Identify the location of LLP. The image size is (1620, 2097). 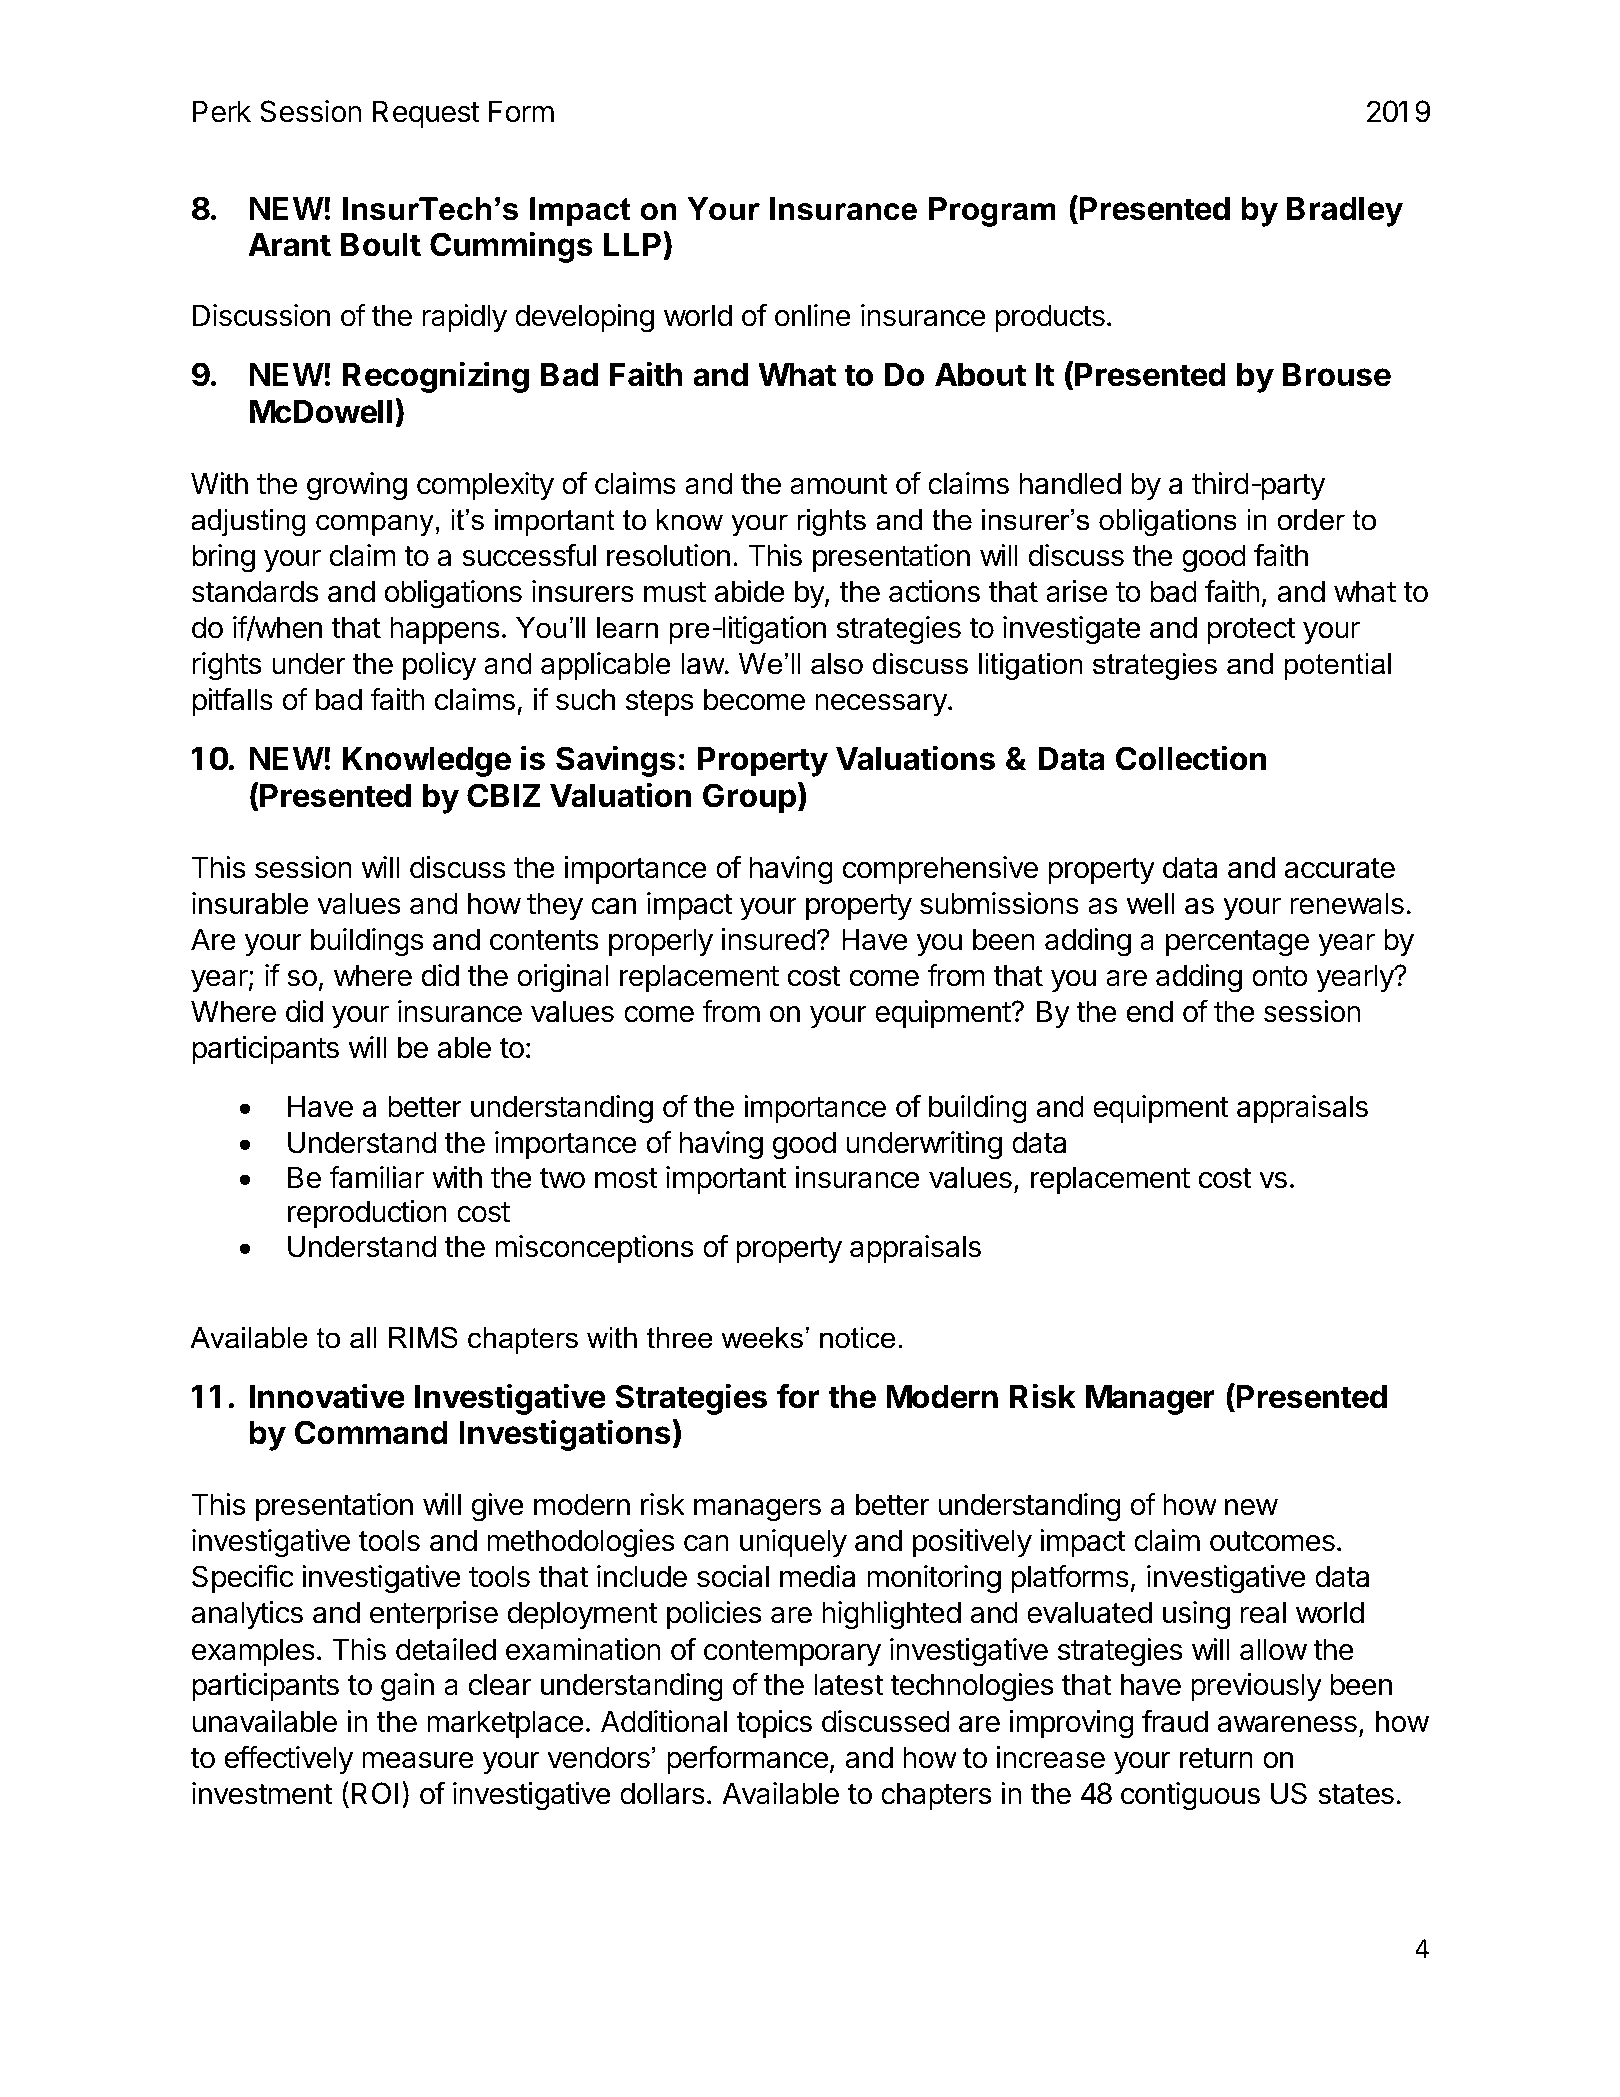
(634, 243).
